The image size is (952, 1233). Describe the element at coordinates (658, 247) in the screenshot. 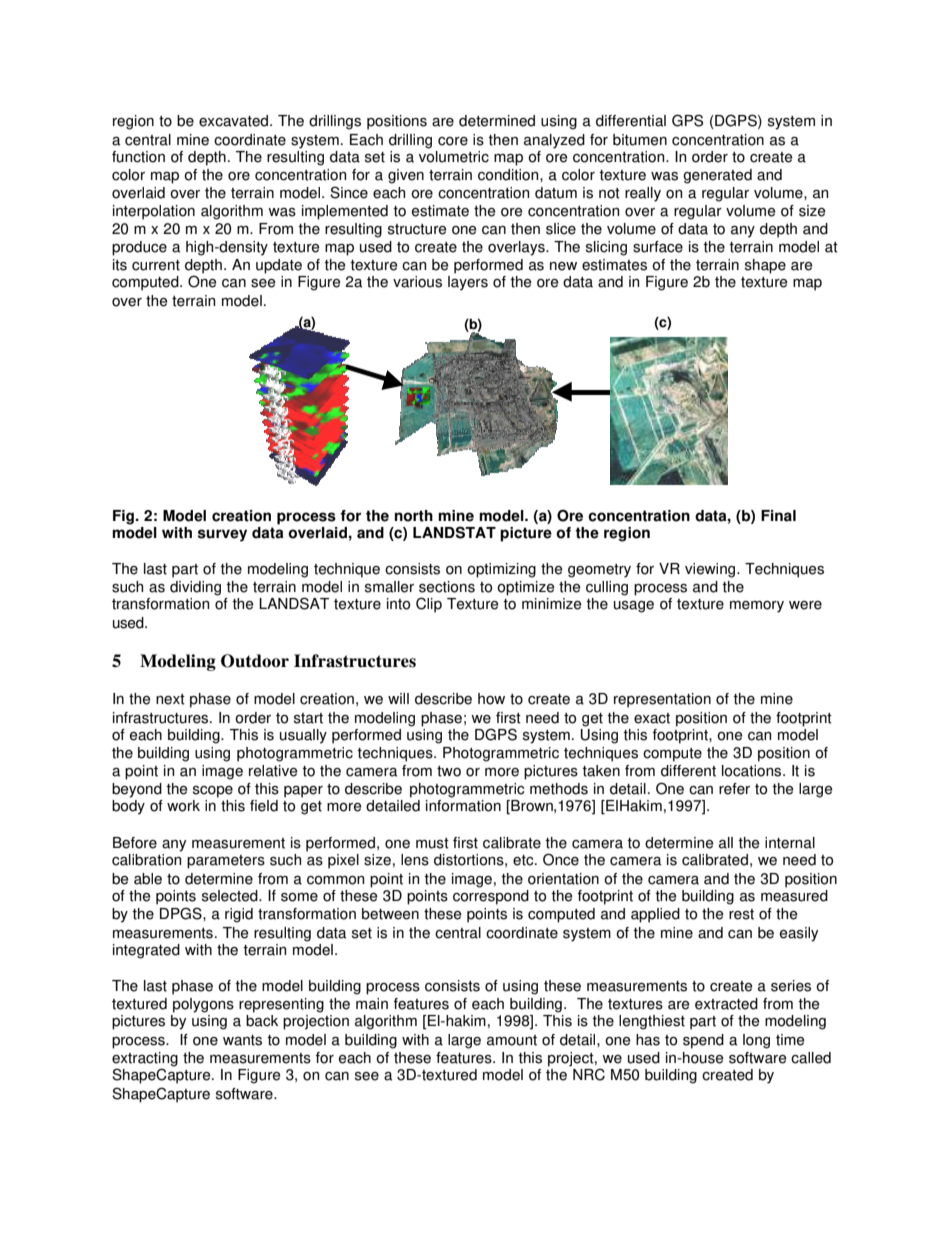

I see `surface` at that location.
